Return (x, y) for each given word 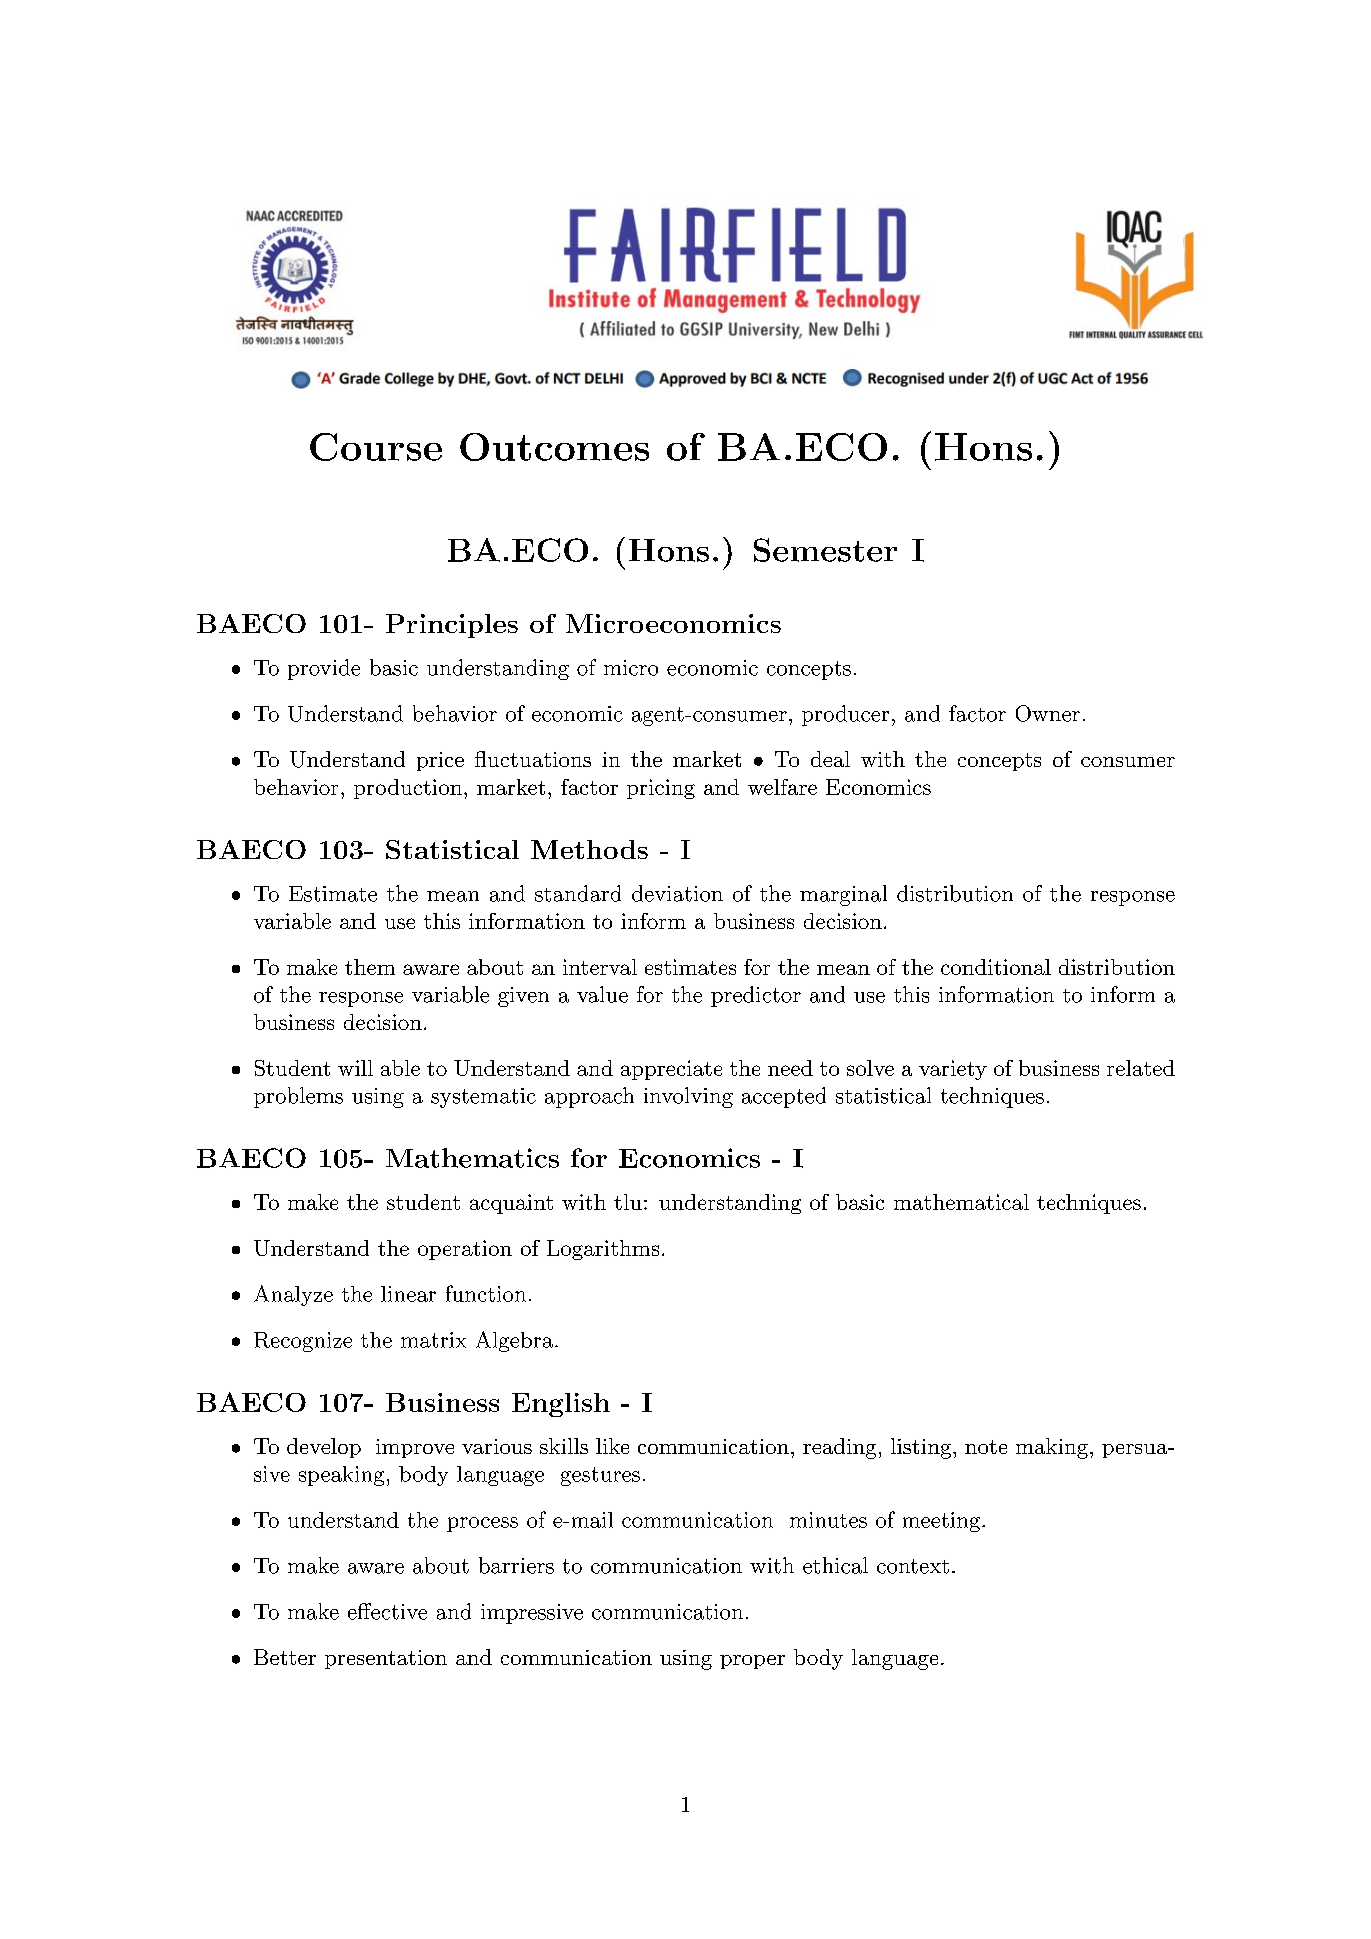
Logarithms (603, 1250)
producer (845, 715)
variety (953, 1070)
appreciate (671, 1070)
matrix (433, 1340)
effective (387, 1611)
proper (752, 1662)
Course (376, 447)
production (408, 789)
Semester (825, 550)
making (1052, 1448)
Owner (1048, 713)
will (355, 1068)
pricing (661, 789)
